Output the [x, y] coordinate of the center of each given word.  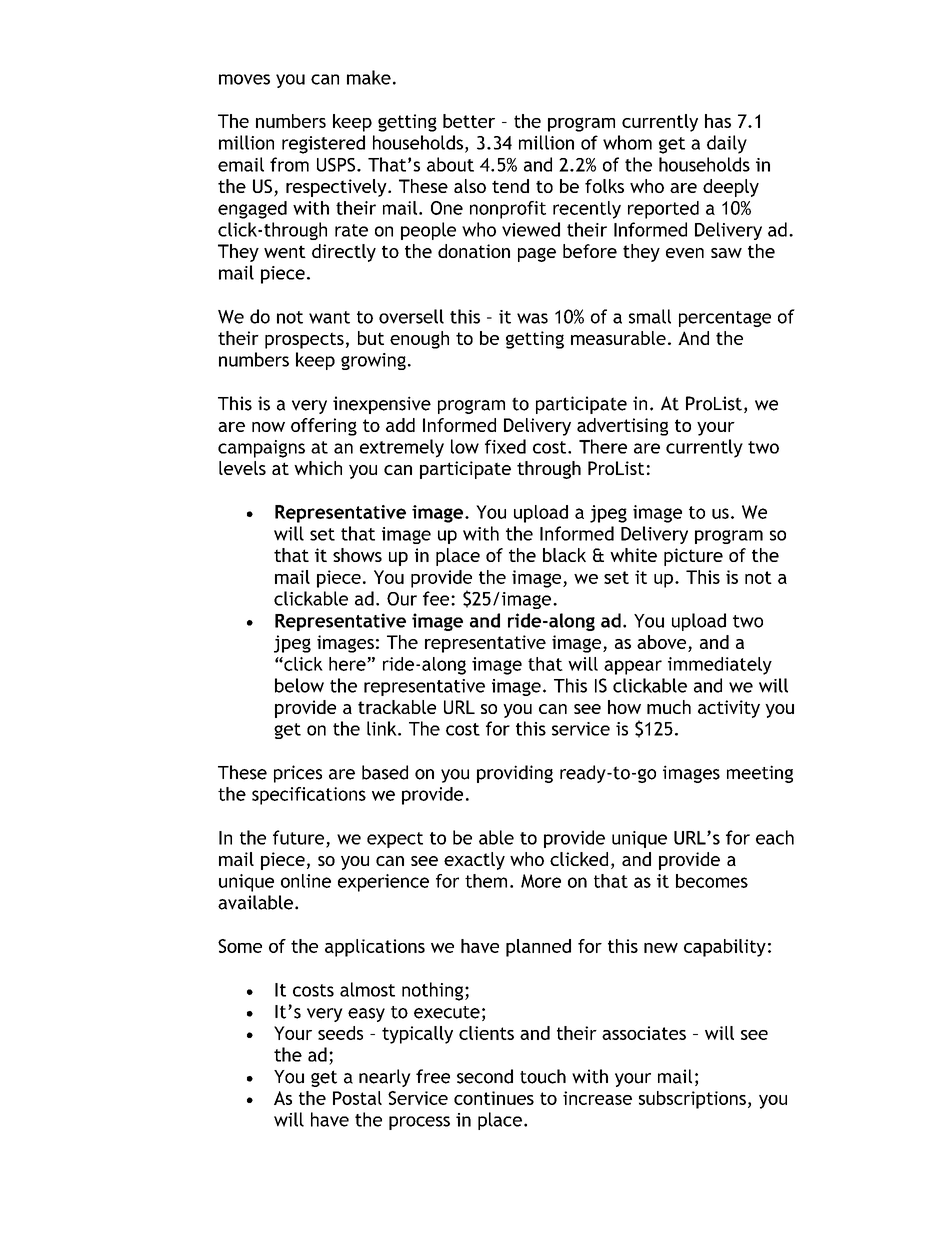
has [718, 121]
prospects [304, 340]
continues [494, 1098]
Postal [357, 1098]
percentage [725, 319]
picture [693, 557]
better [469, 121]
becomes [712, 881]
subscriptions [692, 1100]
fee [437, 598]
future [300, 838]
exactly [474, 861]
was [532, 318]
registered [323, 144]
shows [357, 555]
